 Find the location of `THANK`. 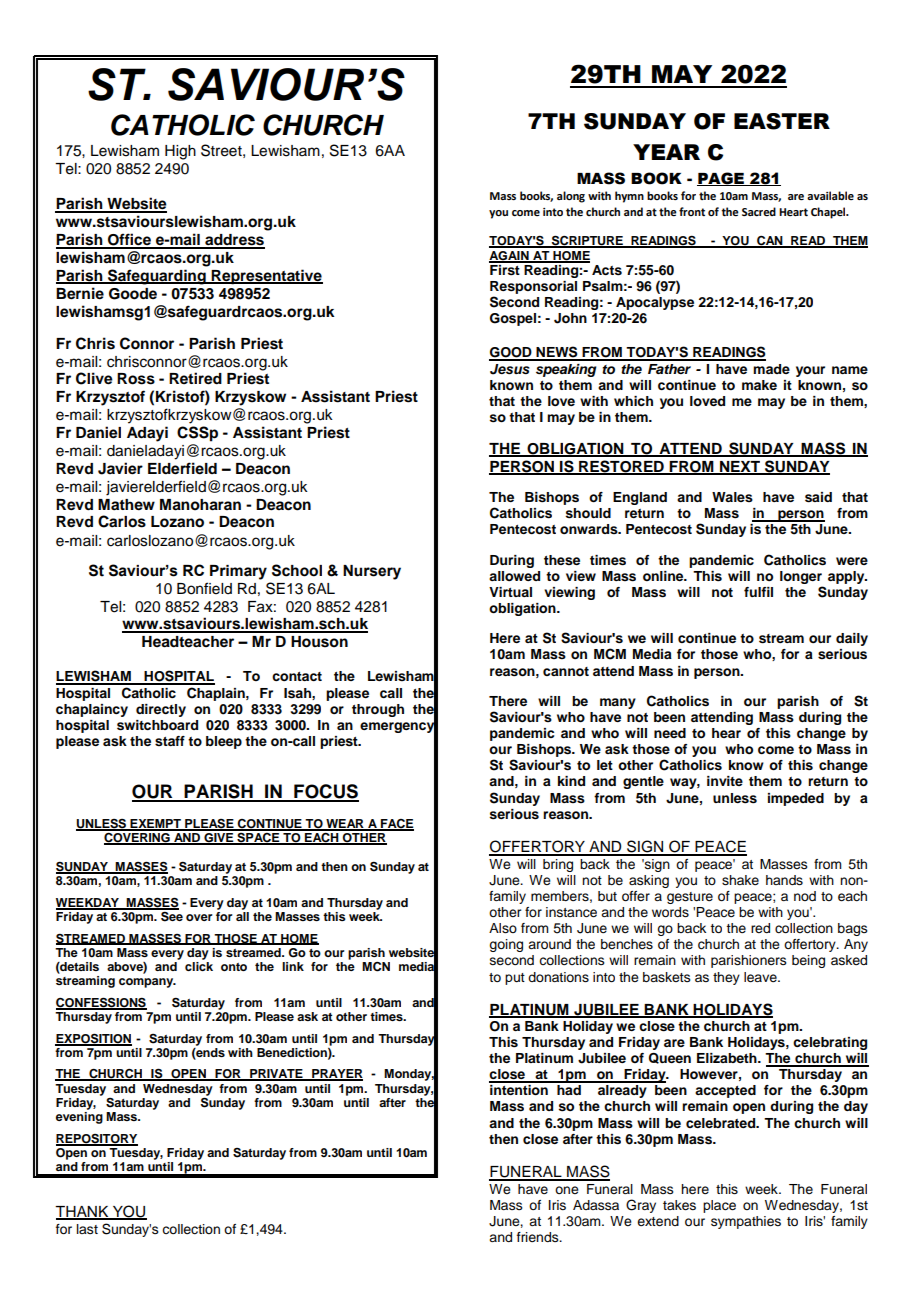

THANK is located at coordinates (83, 1213).
